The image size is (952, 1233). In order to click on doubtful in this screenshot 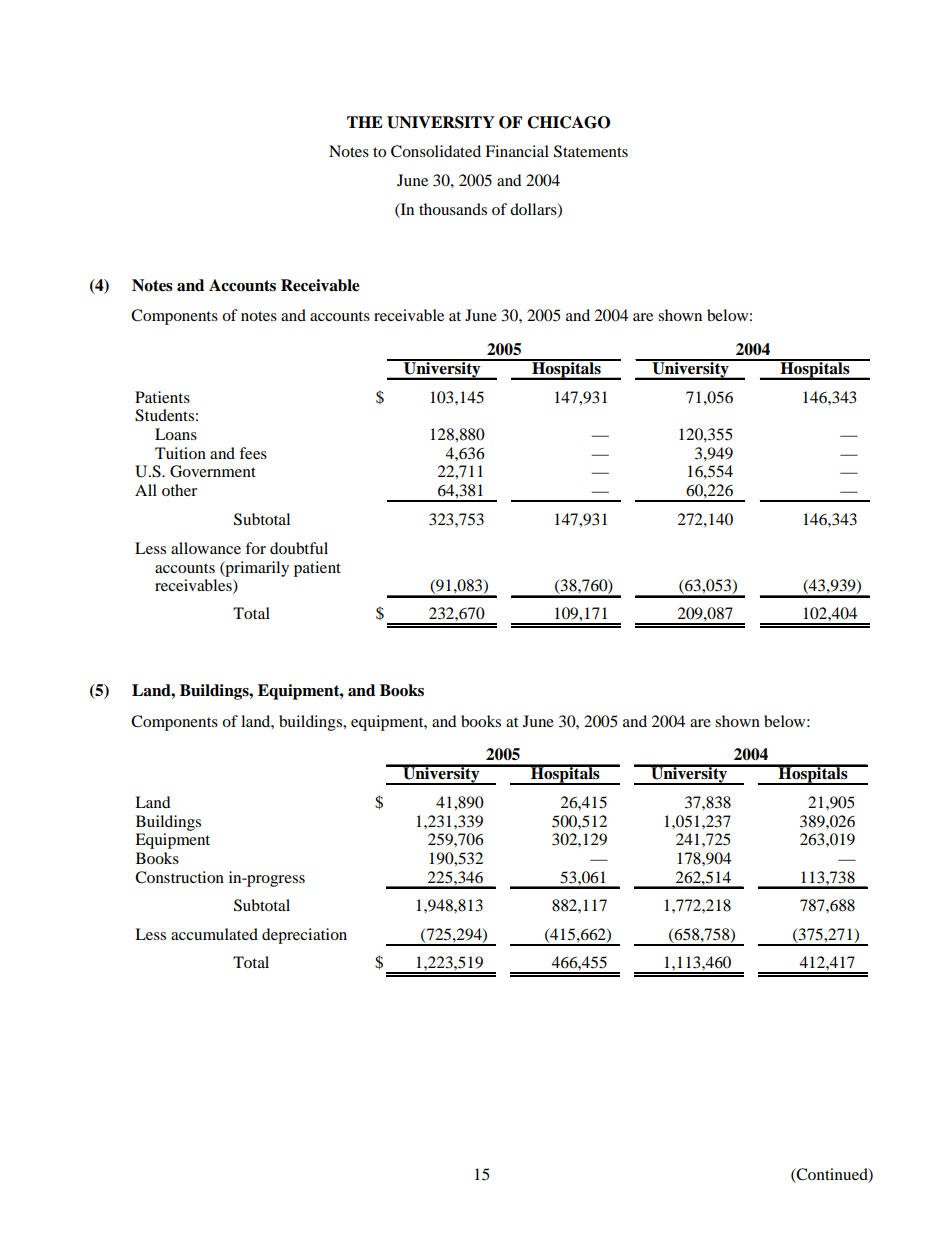, I will do `click(299, 548)`.
